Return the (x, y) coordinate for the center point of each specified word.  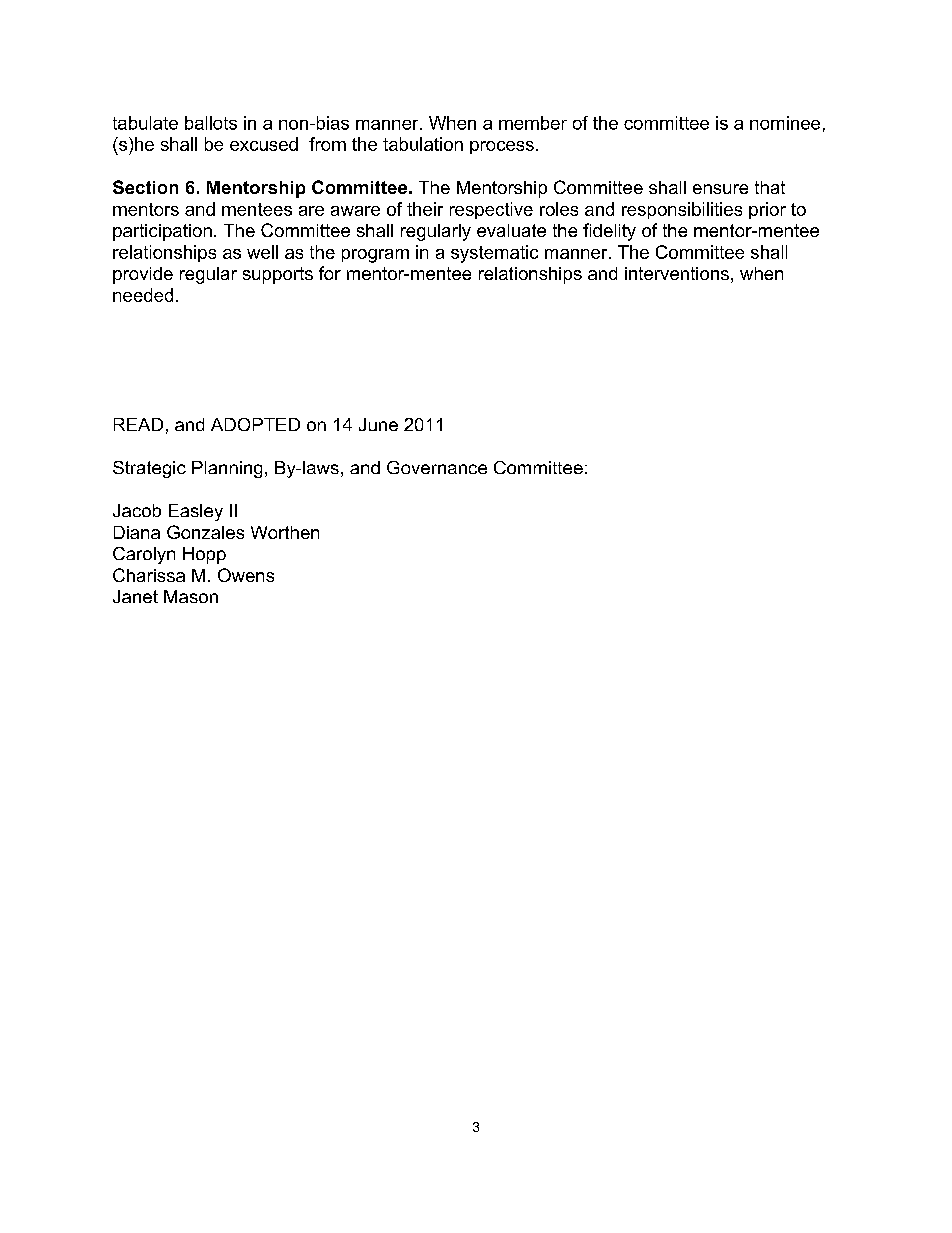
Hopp (204, 555)
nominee (785, 123)
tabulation (423, 144)
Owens (246, 575)
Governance (437, 467)
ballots (211, 123)
